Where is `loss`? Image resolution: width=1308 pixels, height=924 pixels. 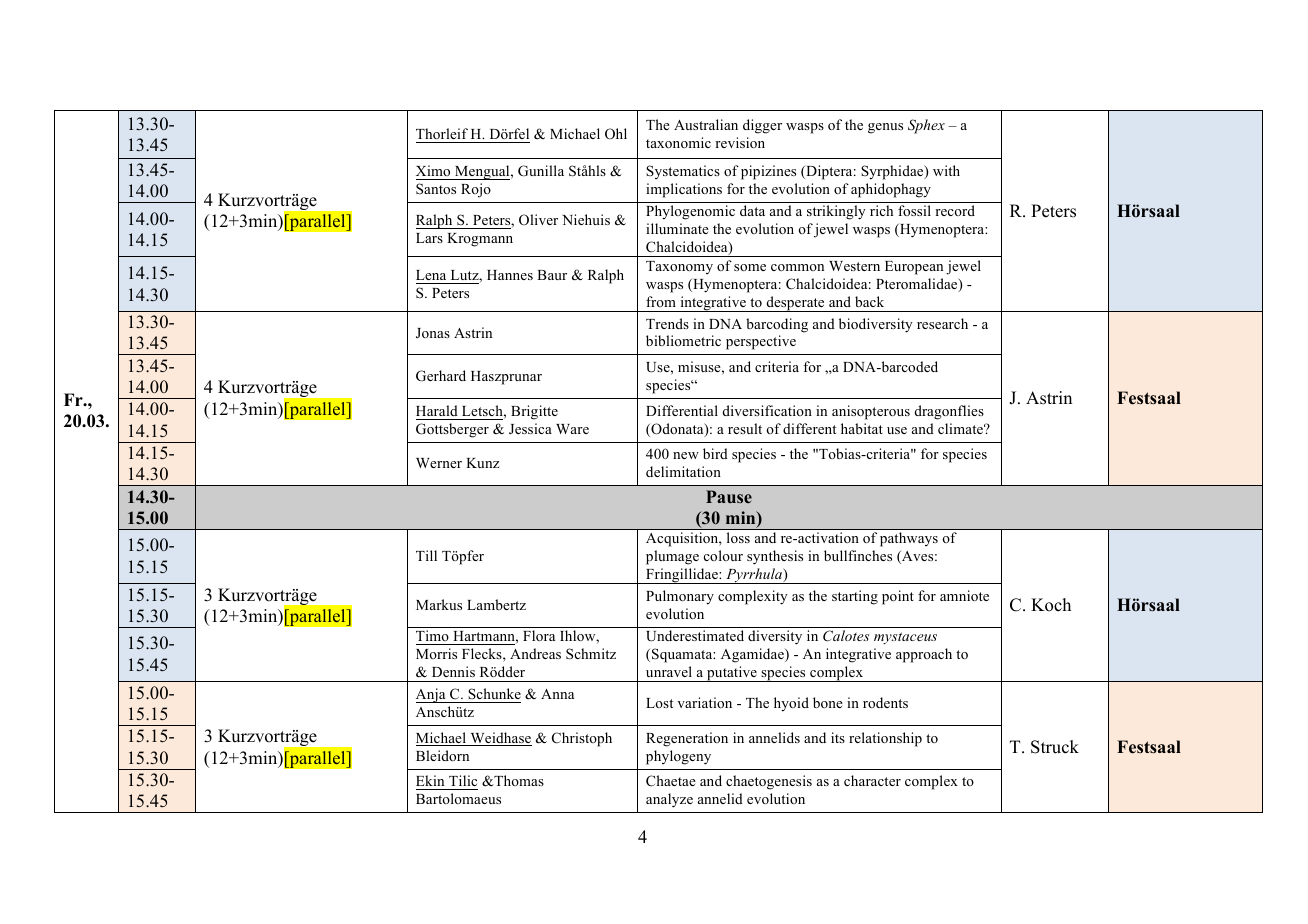
loss is located at coordinates (738, 537).
